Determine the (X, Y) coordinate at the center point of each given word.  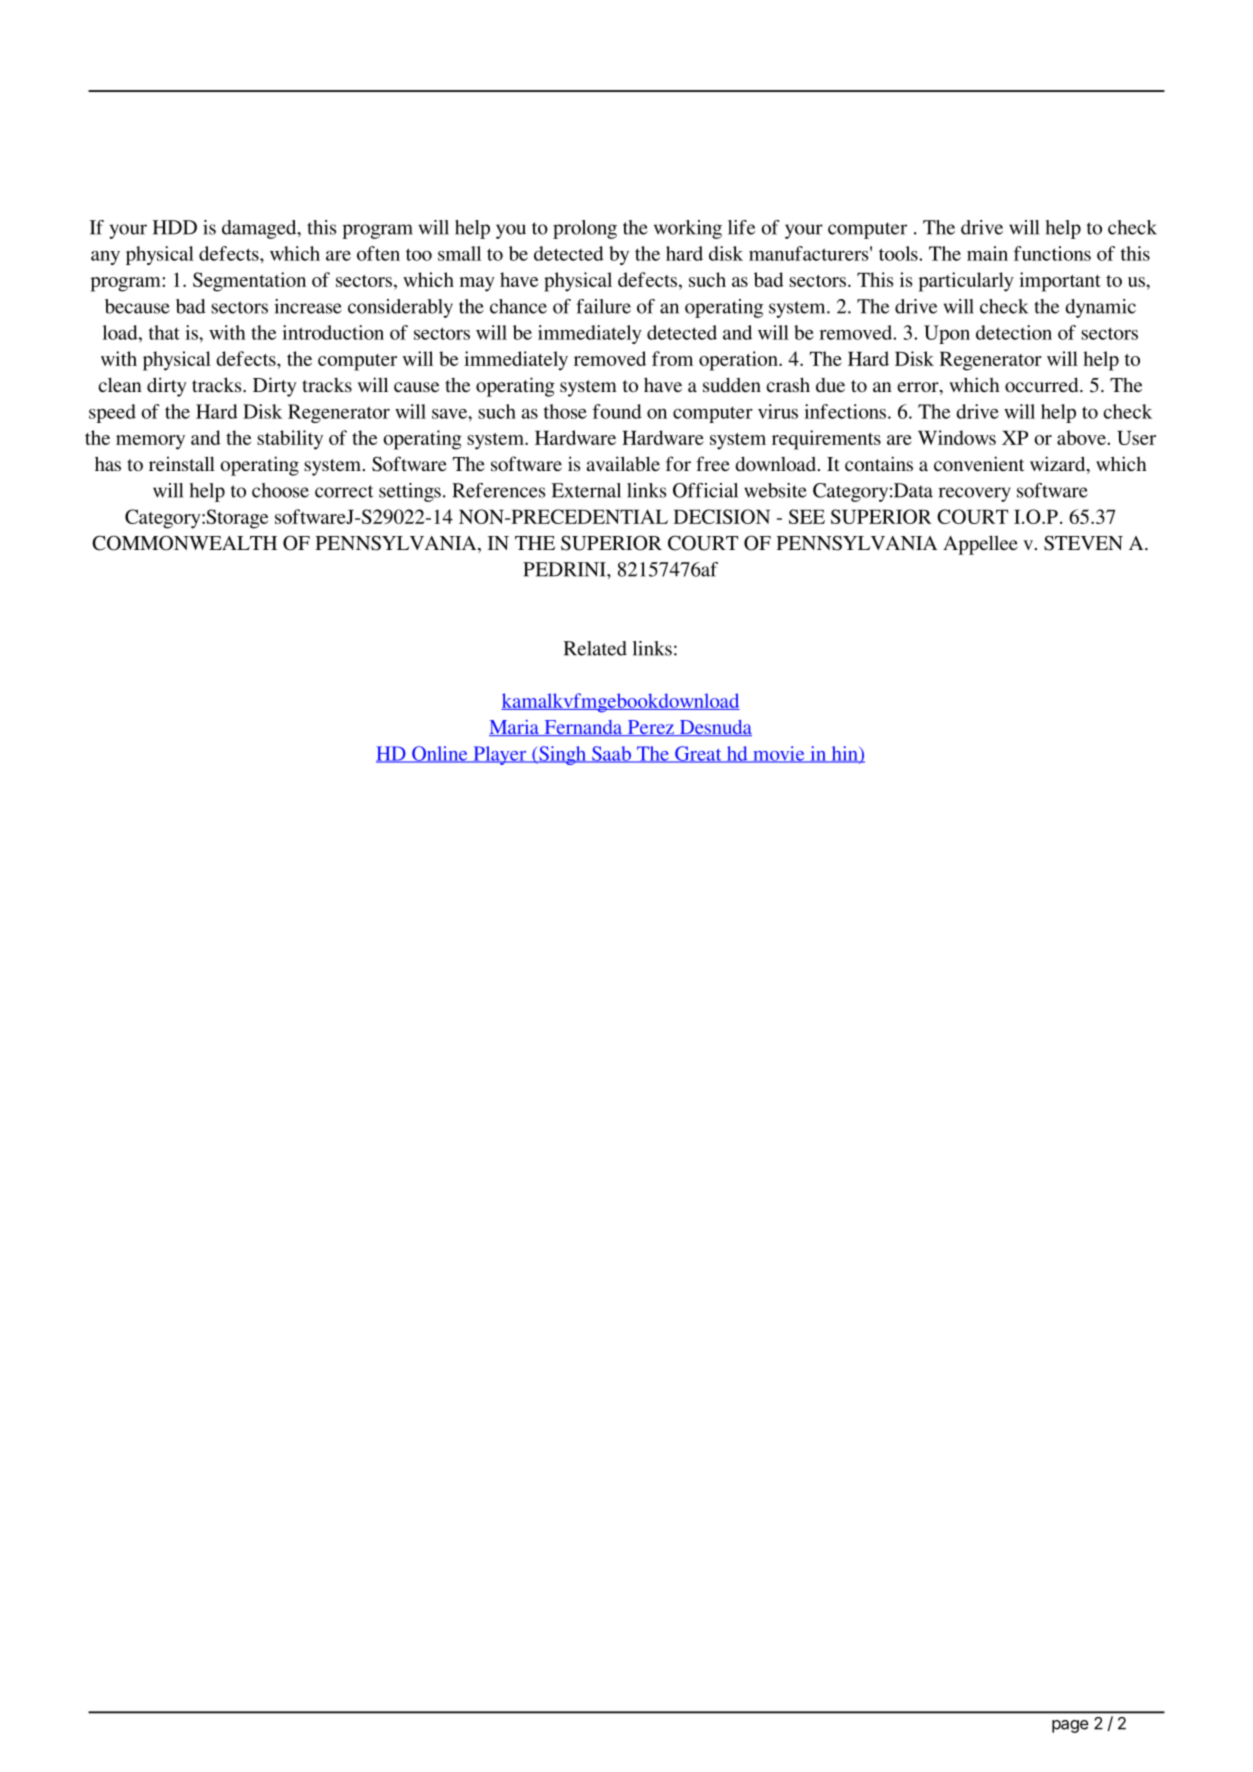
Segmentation (249, 282)
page (1070, 1726)
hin (844, 754)
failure (603, 306)
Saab (611, 754)
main (987, 253)
